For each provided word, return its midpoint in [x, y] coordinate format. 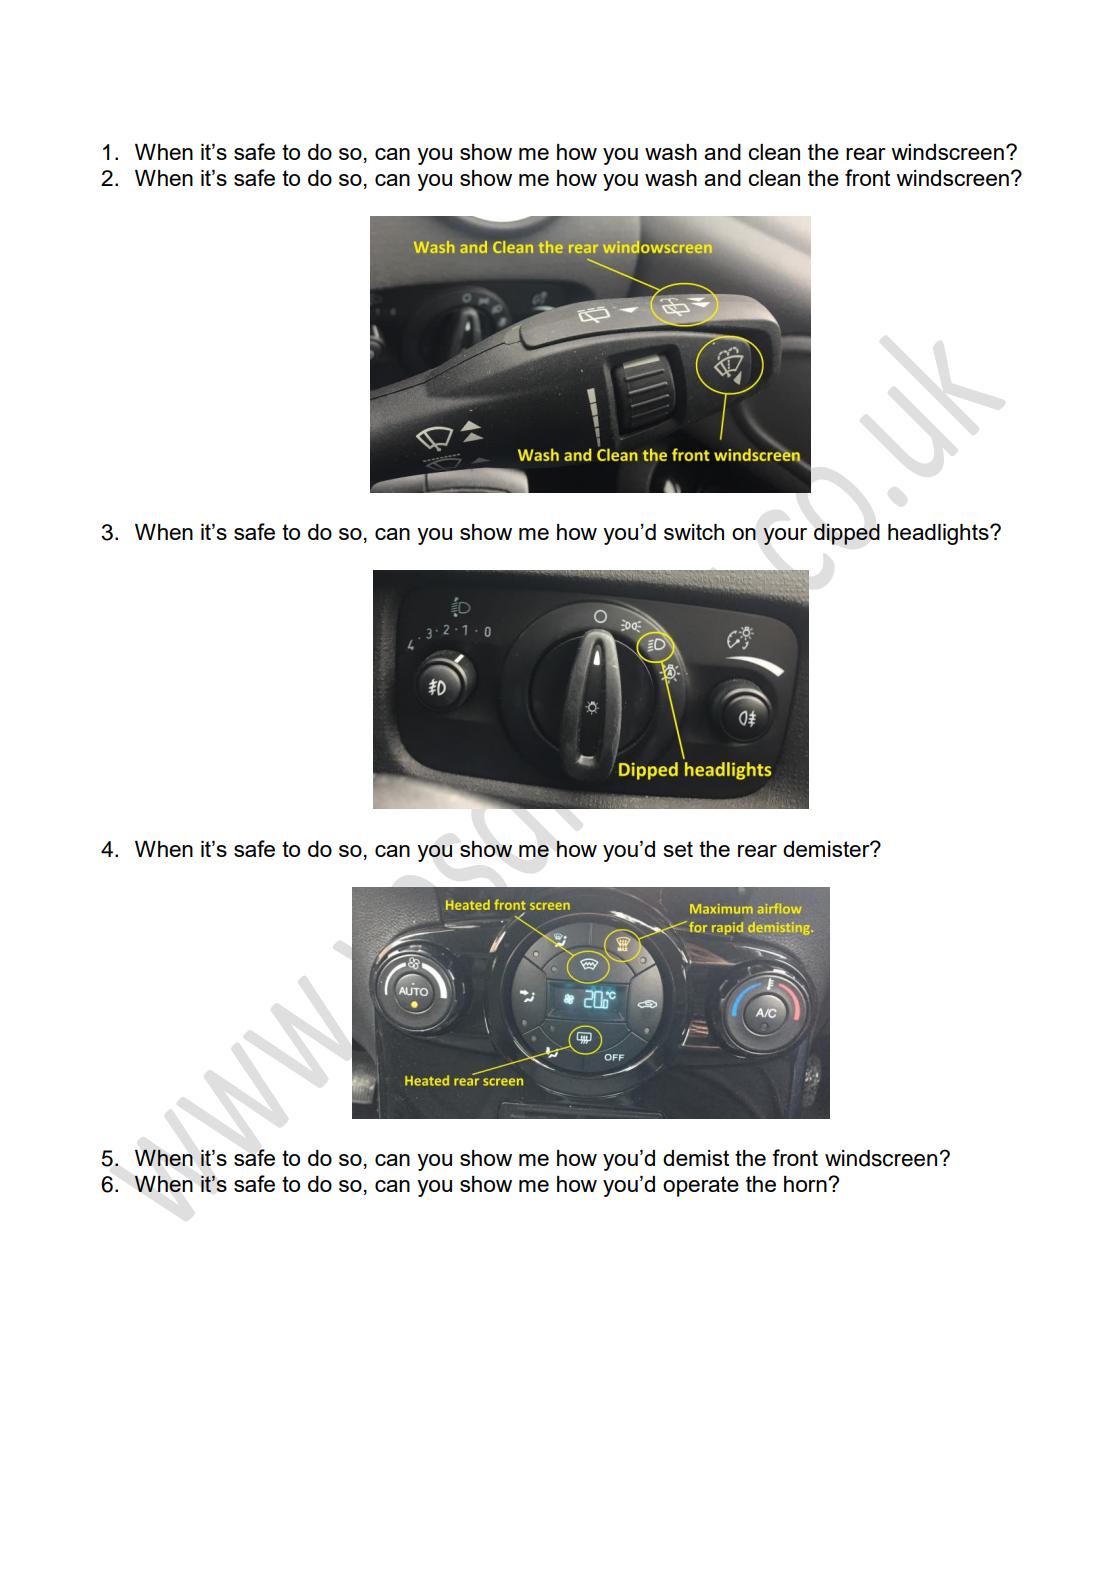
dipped [847, 534]
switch [694, 532]
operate [701, 1186]
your [785, 536]
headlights [939, 534]
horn [806, 1184]
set [678, 849]
